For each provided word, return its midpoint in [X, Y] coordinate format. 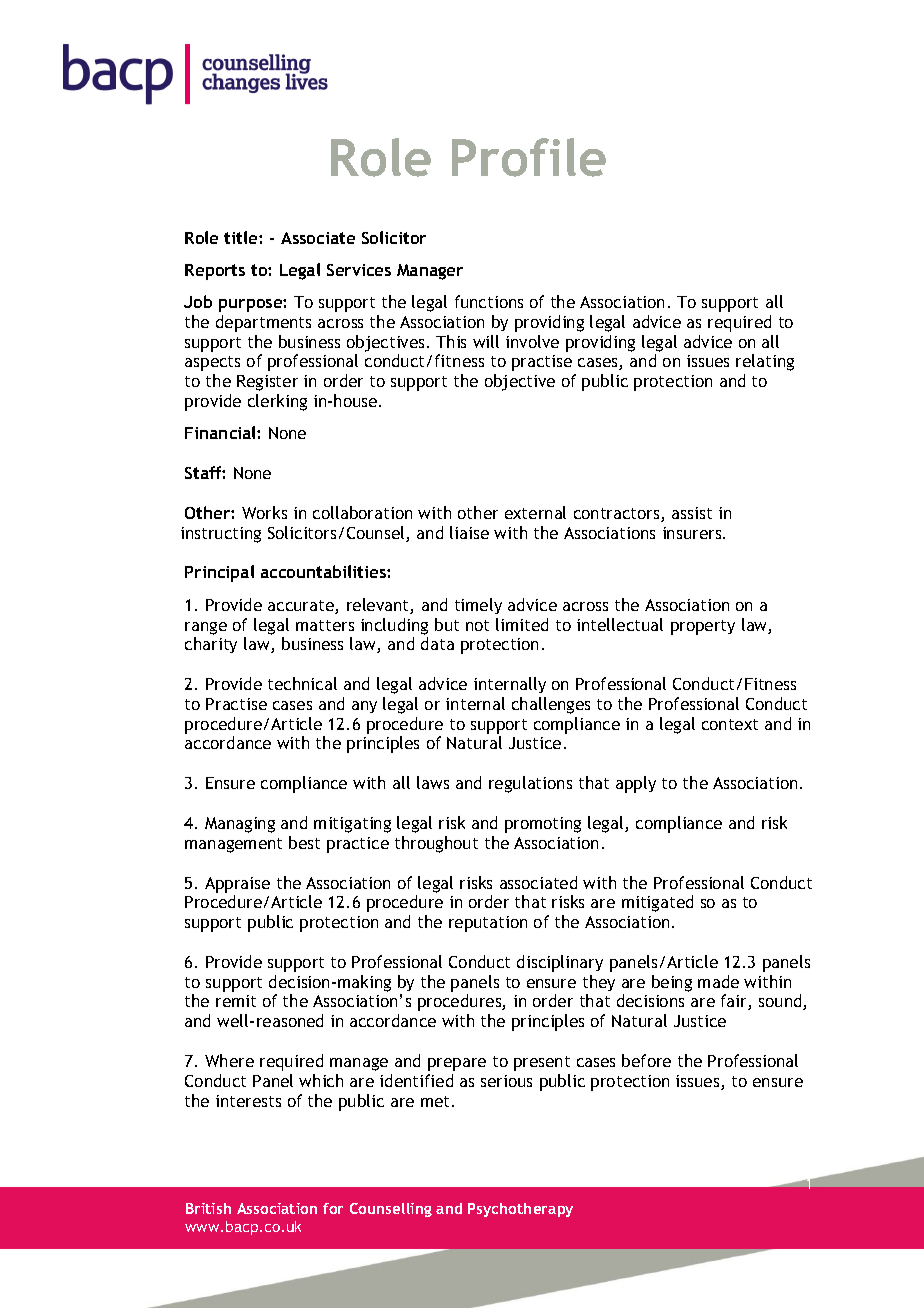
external [535, 512]
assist [692, 513]
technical [302, 683]
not [477, 625]
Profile [529, 157]
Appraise [237, 885]
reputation [488, 924]
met [437, 1101]
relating [765, 362]
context [730, 724]
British [208, 1208]
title [242, 237]
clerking [277, 402]
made [718, 981]
